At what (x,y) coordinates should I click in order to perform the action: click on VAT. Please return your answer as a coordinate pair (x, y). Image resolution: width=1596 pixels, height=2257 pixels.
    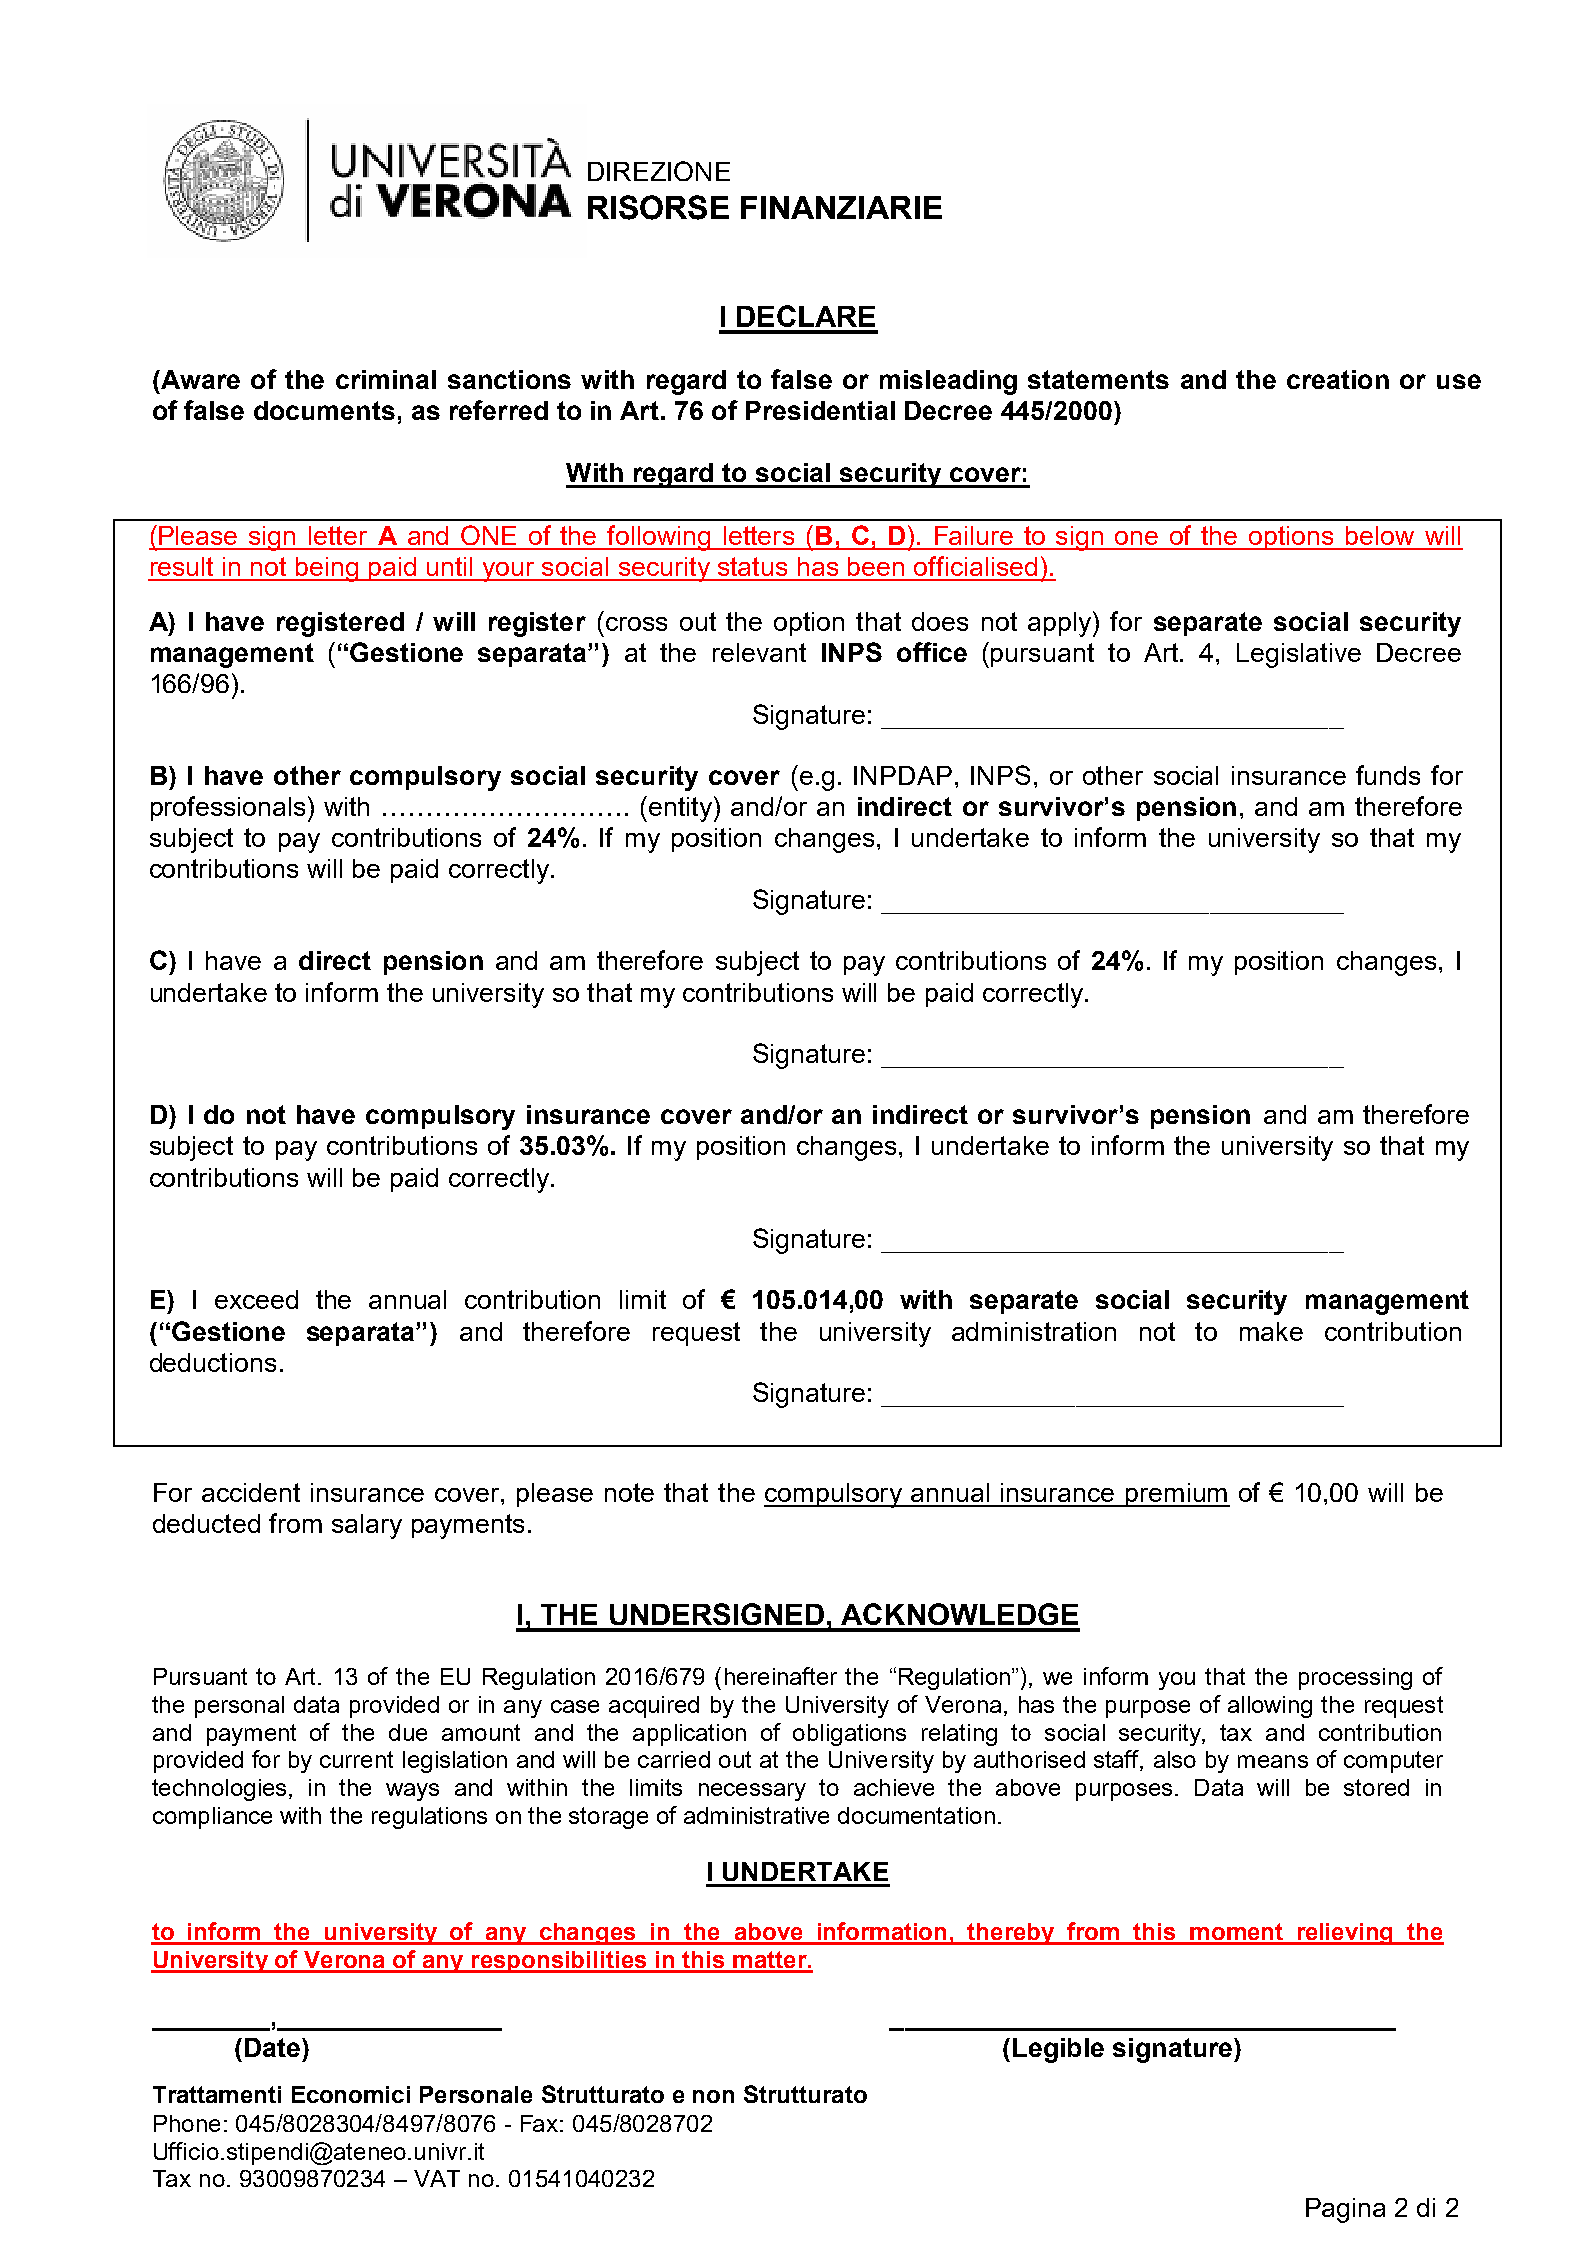
    Looking at the image, I should click on (437, 2178).
